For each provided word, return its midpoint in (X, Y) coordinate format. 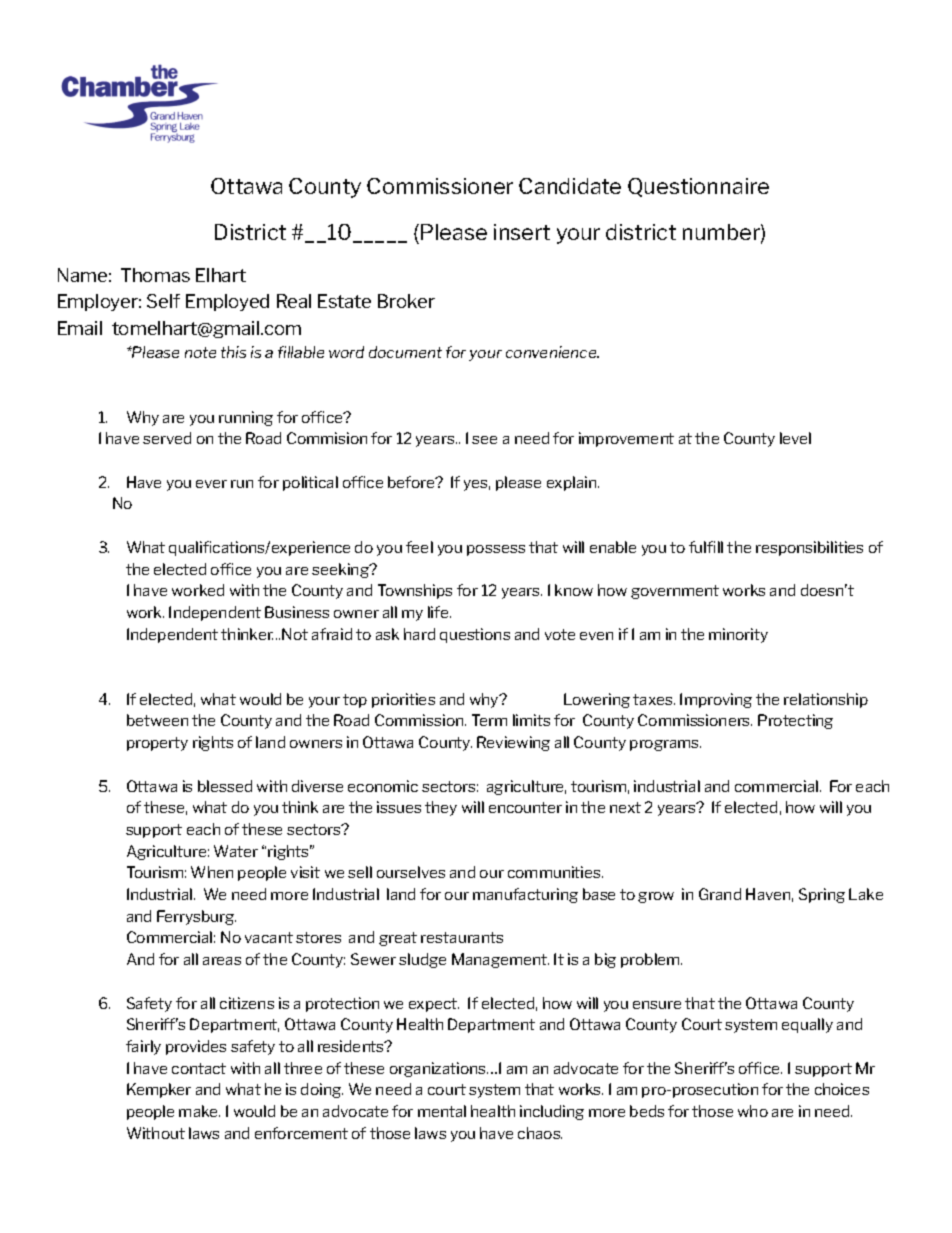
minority (738, 635)
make (199, 1111)
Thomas (155, 275)
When (212, 872)
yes (477, 485)
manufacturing (525, 895)
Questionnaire (698, 187)
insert (522, 232)
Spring (822, 895)
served (167, 438)
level (795, 438)
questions (475, 635)
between (157, 720)
